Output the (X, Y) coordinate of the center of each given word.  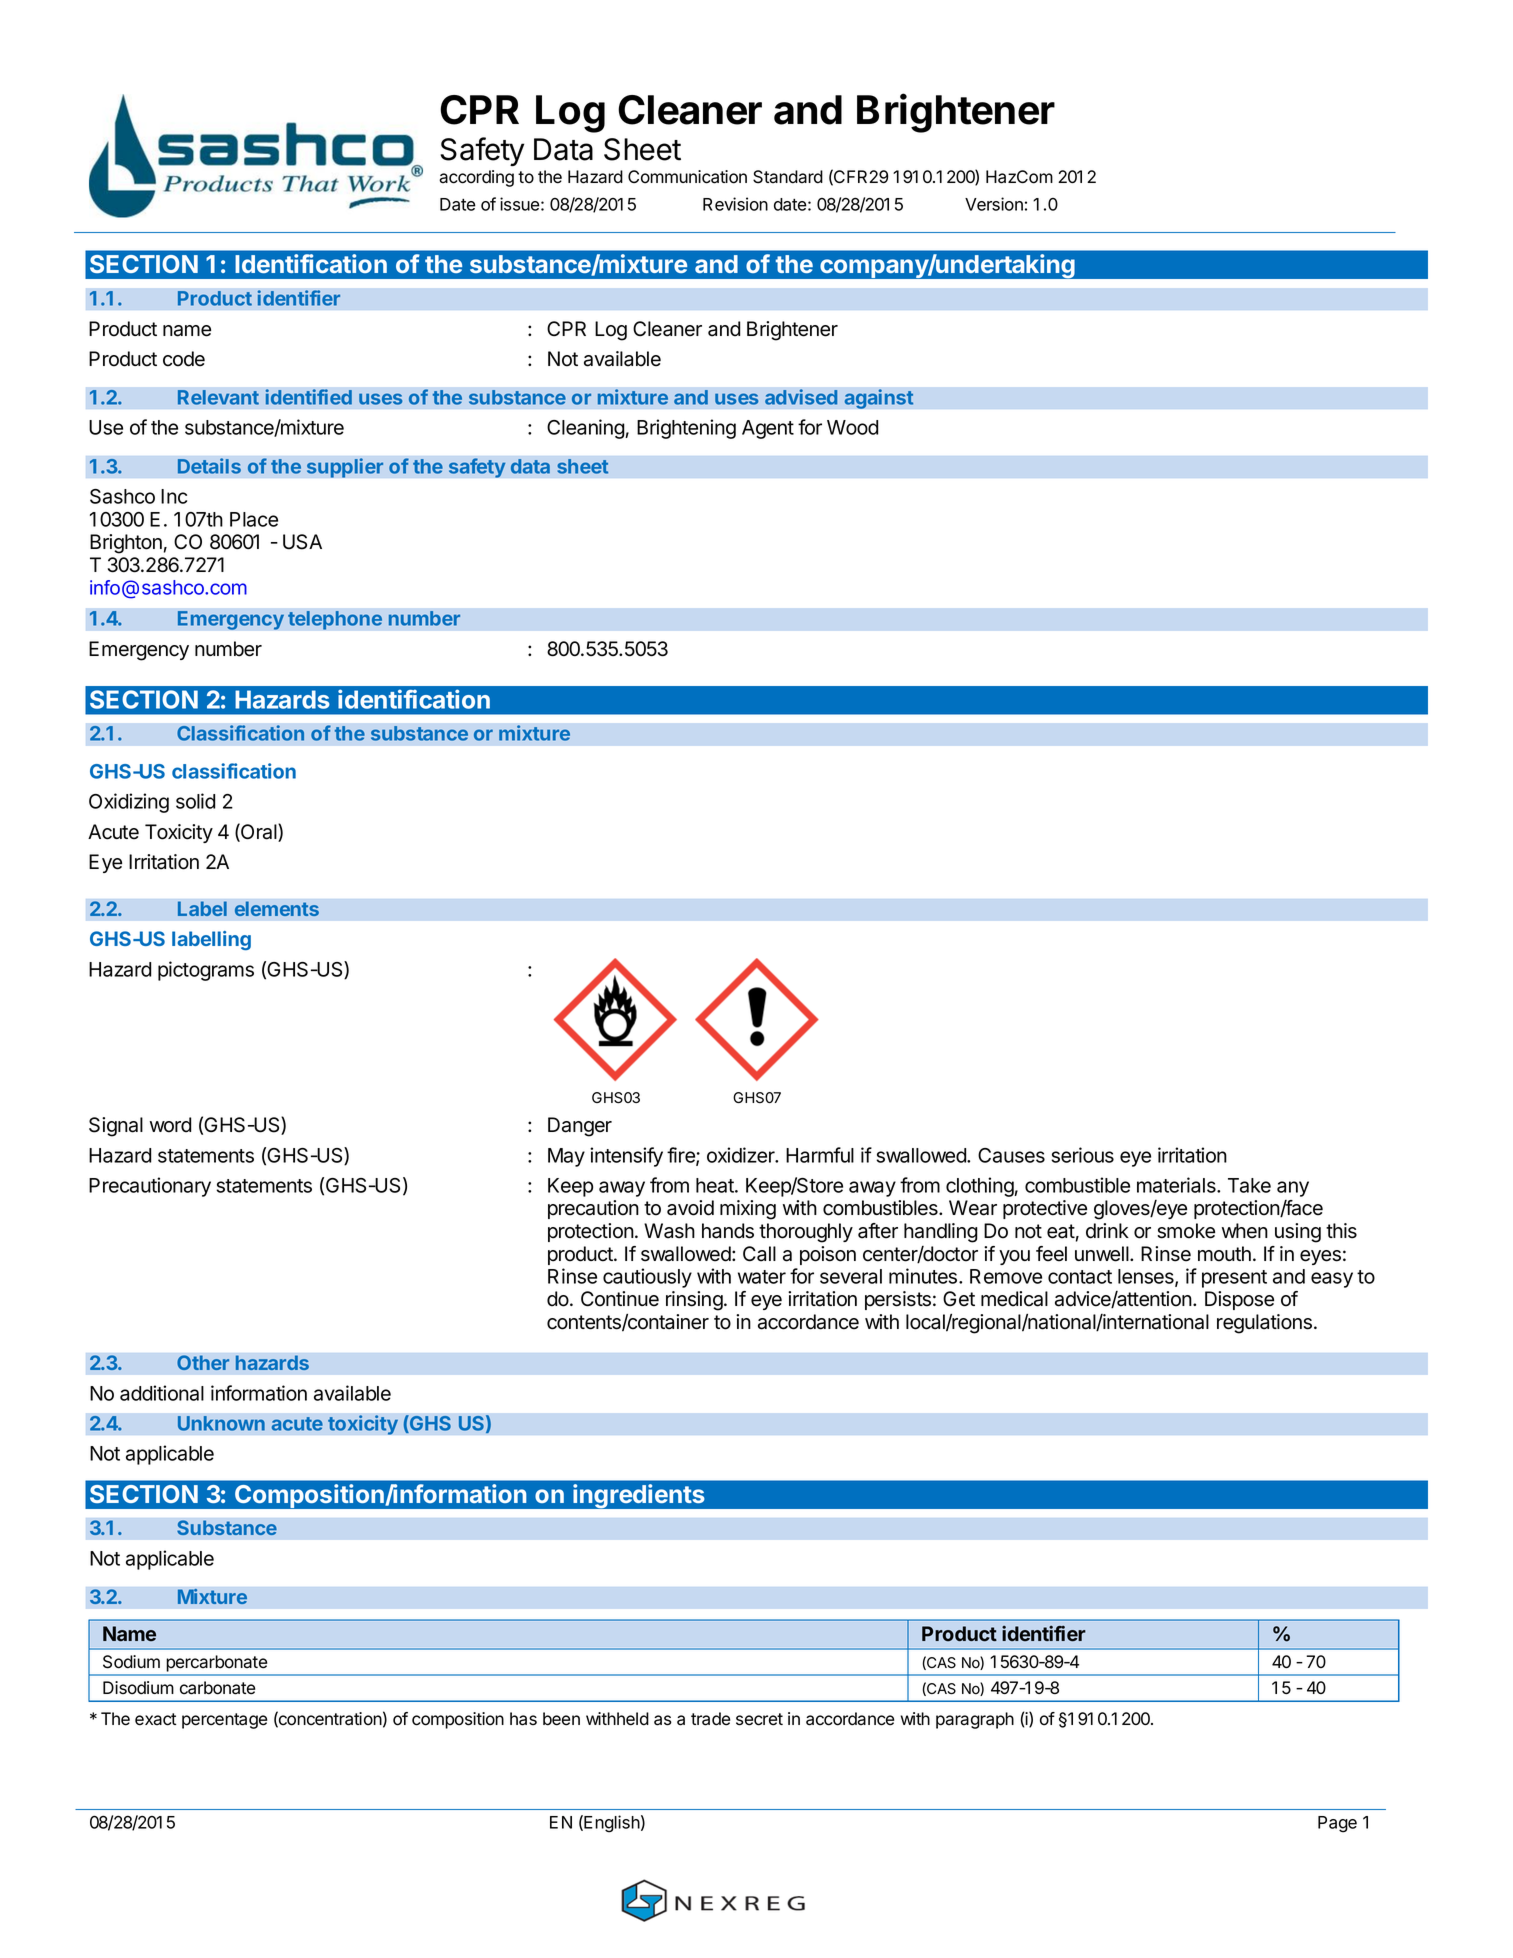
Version (994, 204)
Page (1337, 1824)
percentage (224, 1721)
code (184, 359)
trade (710, 1719)
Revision (735, 204)
